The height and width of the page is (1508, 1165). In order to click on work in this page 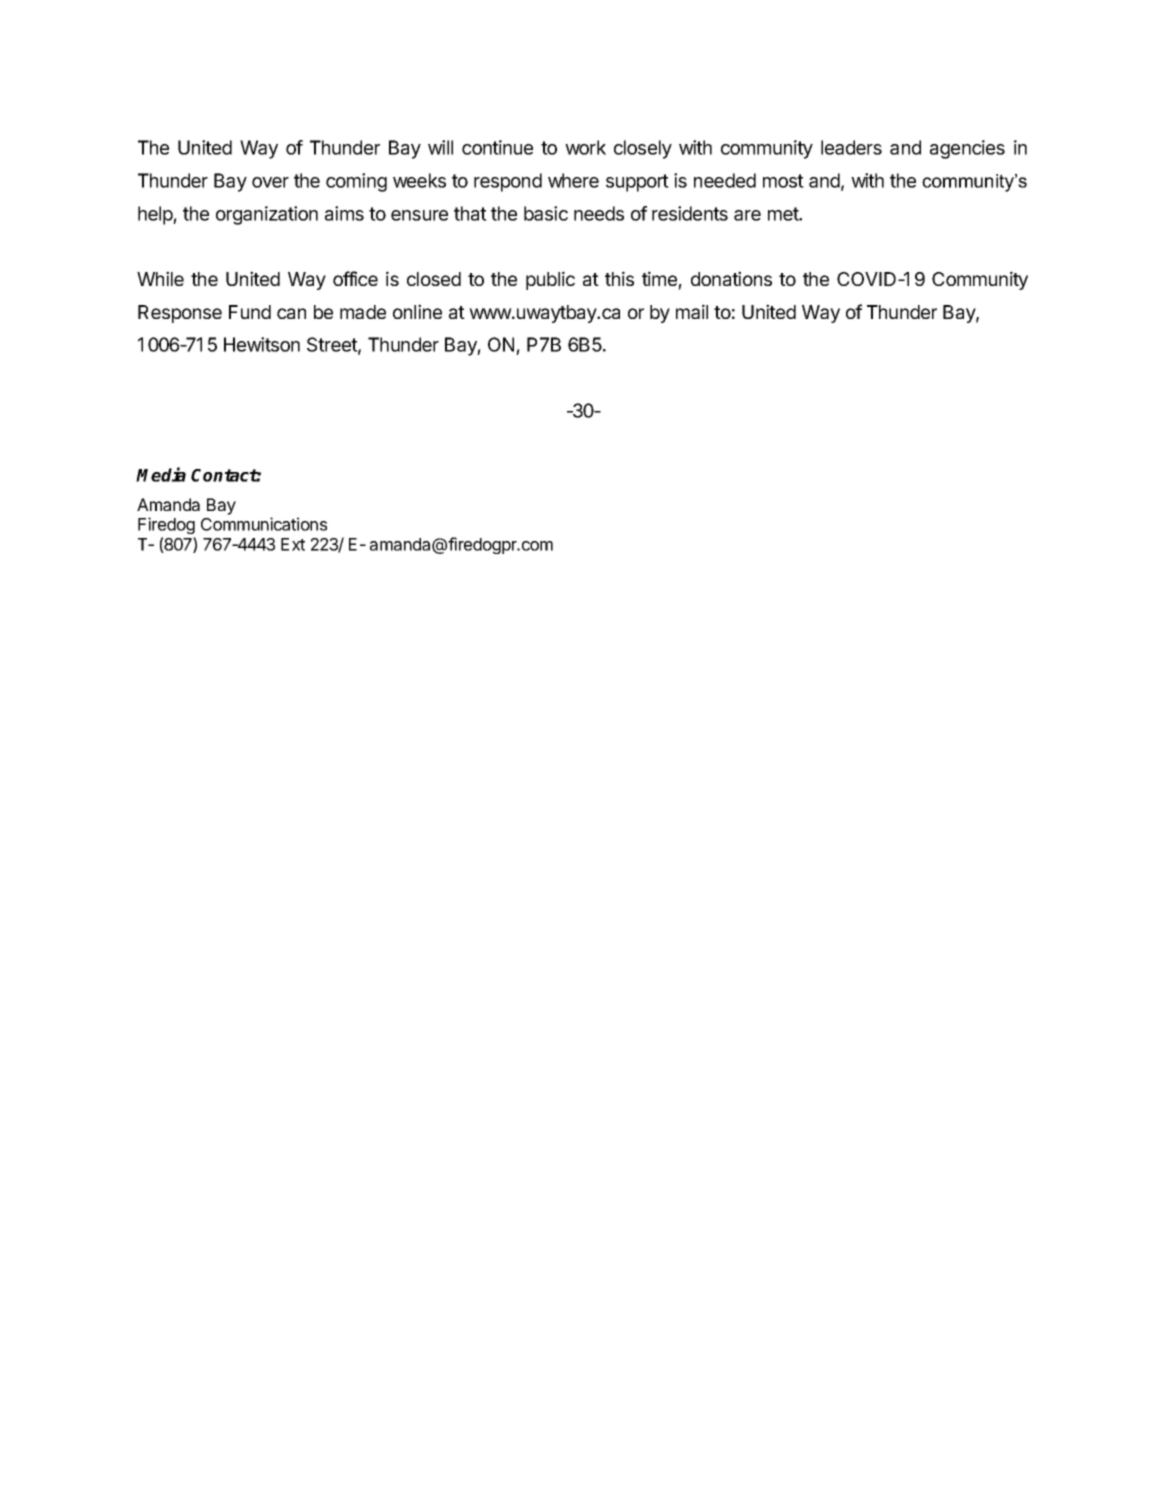, I will do `click(585, 147)`.
